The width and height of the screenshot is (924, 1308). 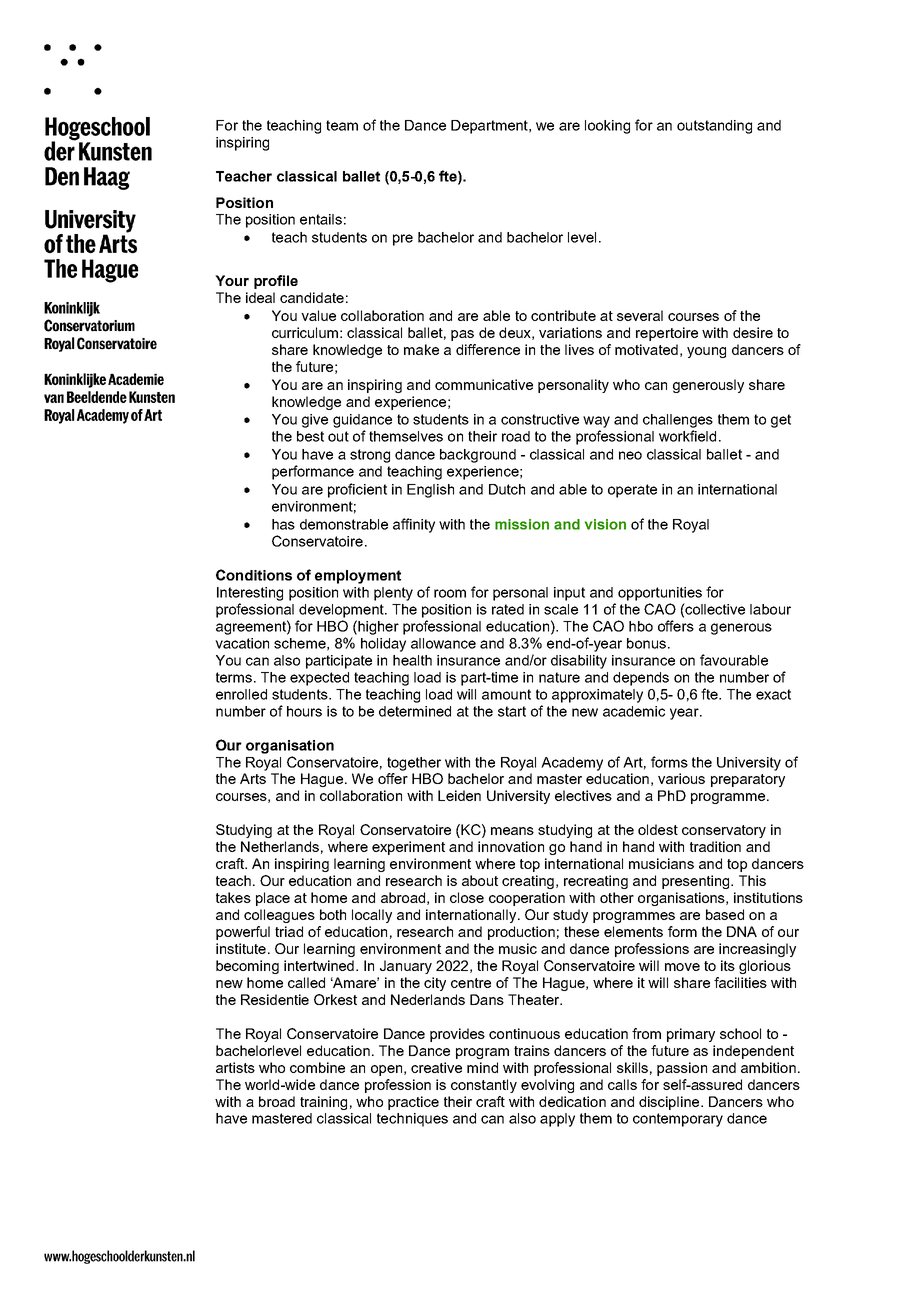 What do you see at coordinates (607, 127) in the screenshot?
I see `looking` at bounding box center [607, 127].
